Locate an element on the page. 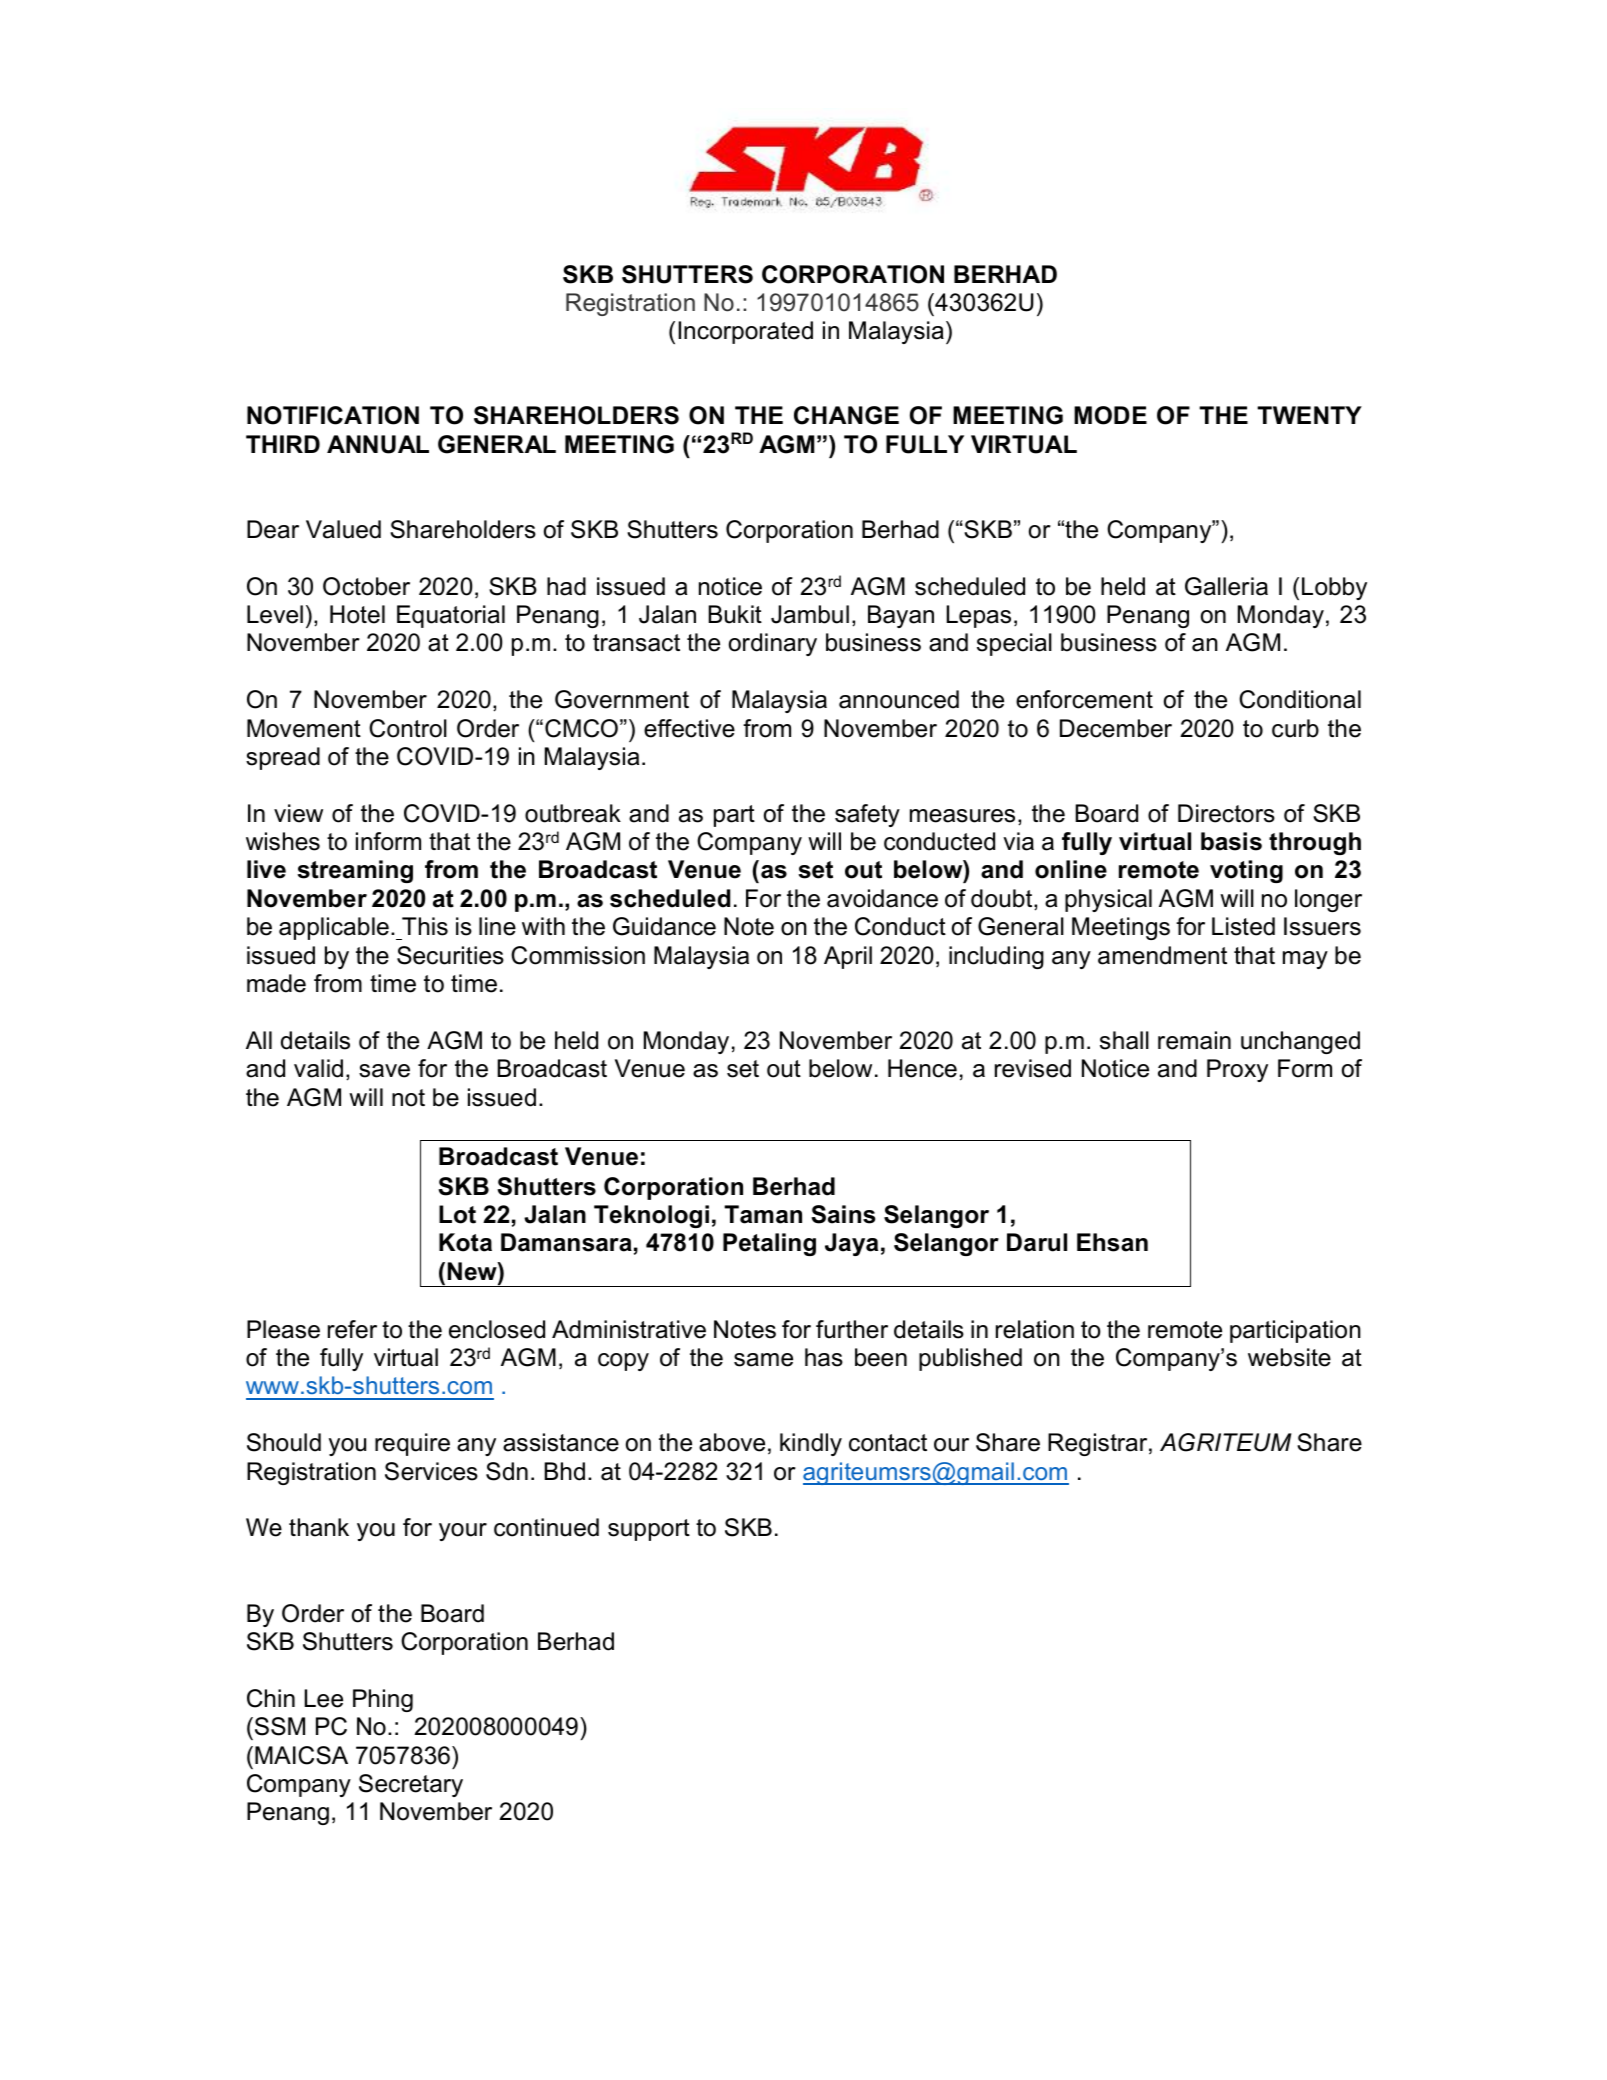  Petaling is located at coordinates (769, 1244).
